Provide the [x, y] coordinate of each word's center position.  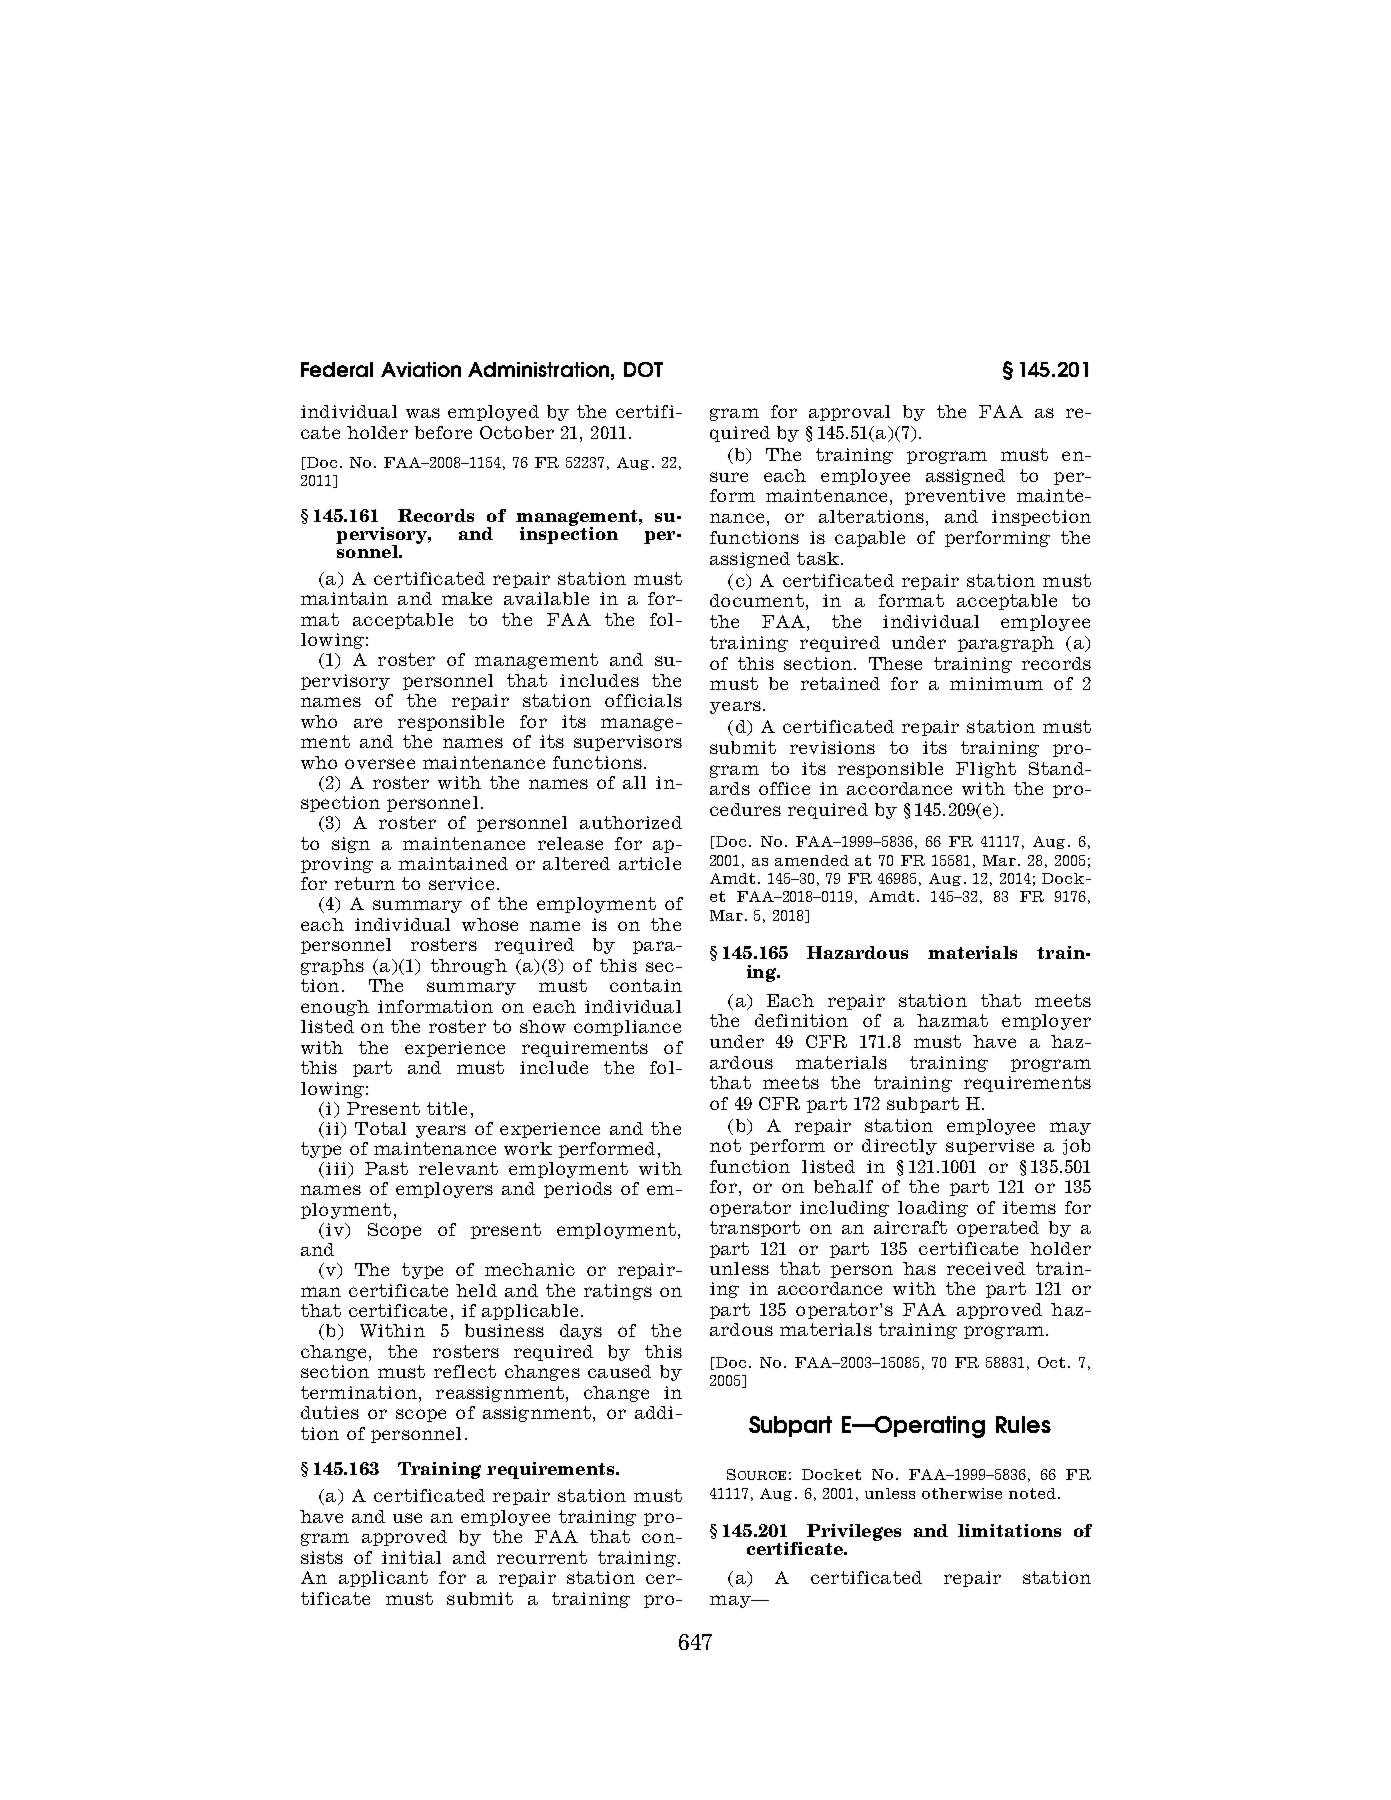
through [469, 967]
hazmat [952, 1020]
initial [411, 1557]
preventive [955, 497]
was [423, 413]
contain [646, 985]
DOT [643, 369]
